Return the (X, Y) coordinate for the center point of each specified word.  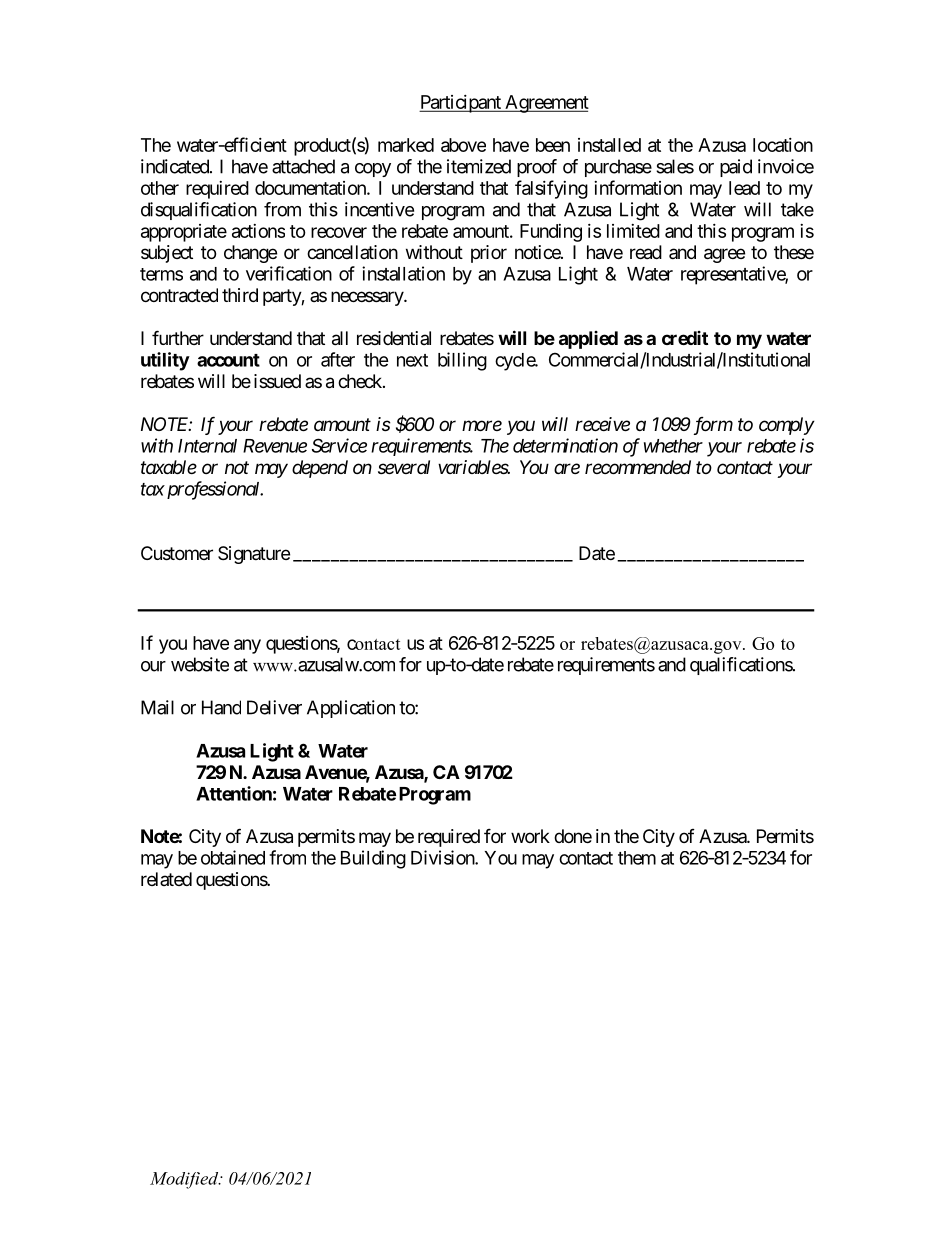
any (247, 646)
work (530, 836)
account (228, 360)
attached (303, 166)
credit (685, 338)
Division (443, 857)
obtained (233, 857)
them (637, 858)
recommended (638, 467)
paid (736, 168)
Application (351, 709)
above (463, 145)
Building (373, 859)
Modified (185, 1180)
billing (462, 361)
